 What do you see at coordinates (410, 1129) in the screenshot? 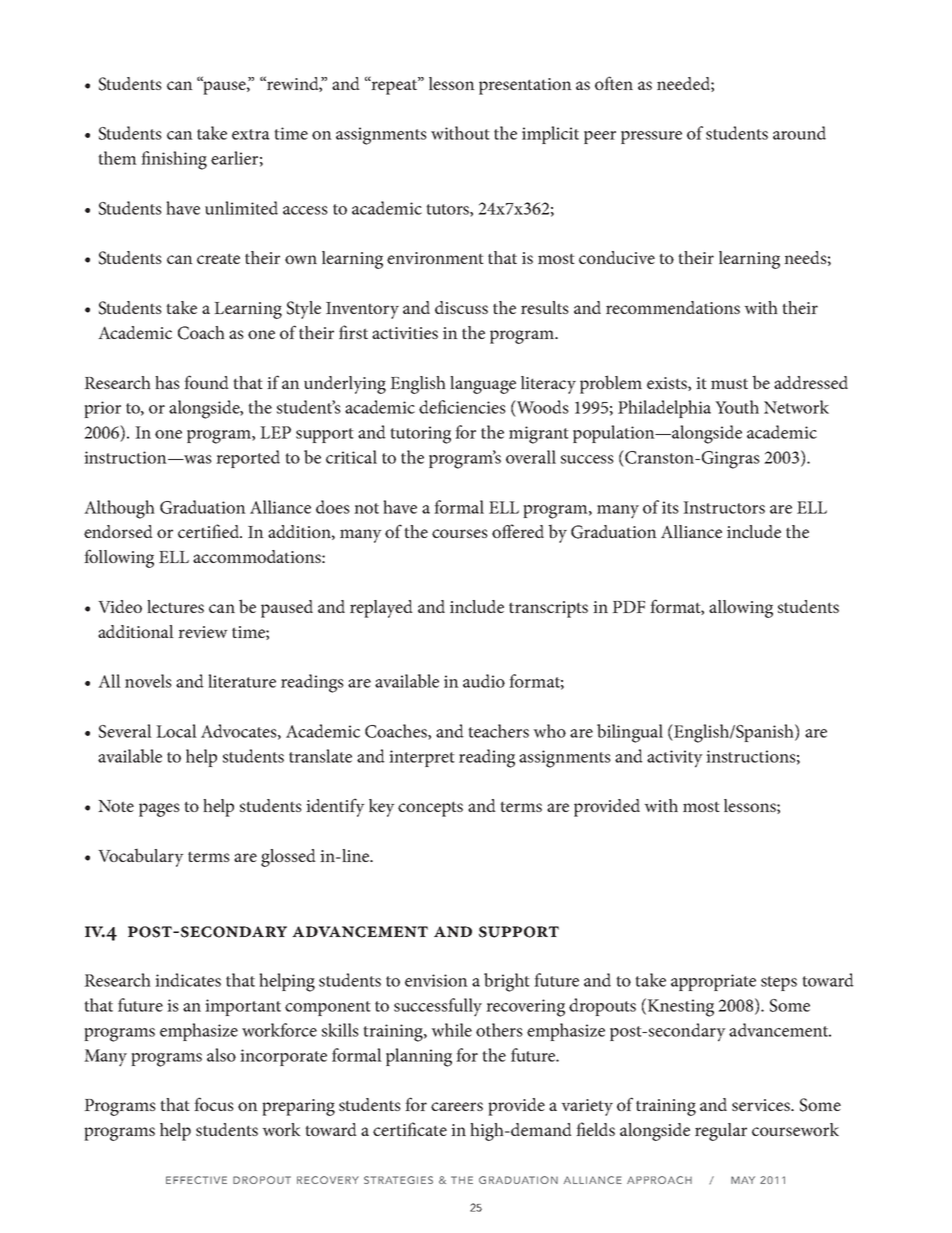
I see `certificate` at bounding box center [410, 1129].
